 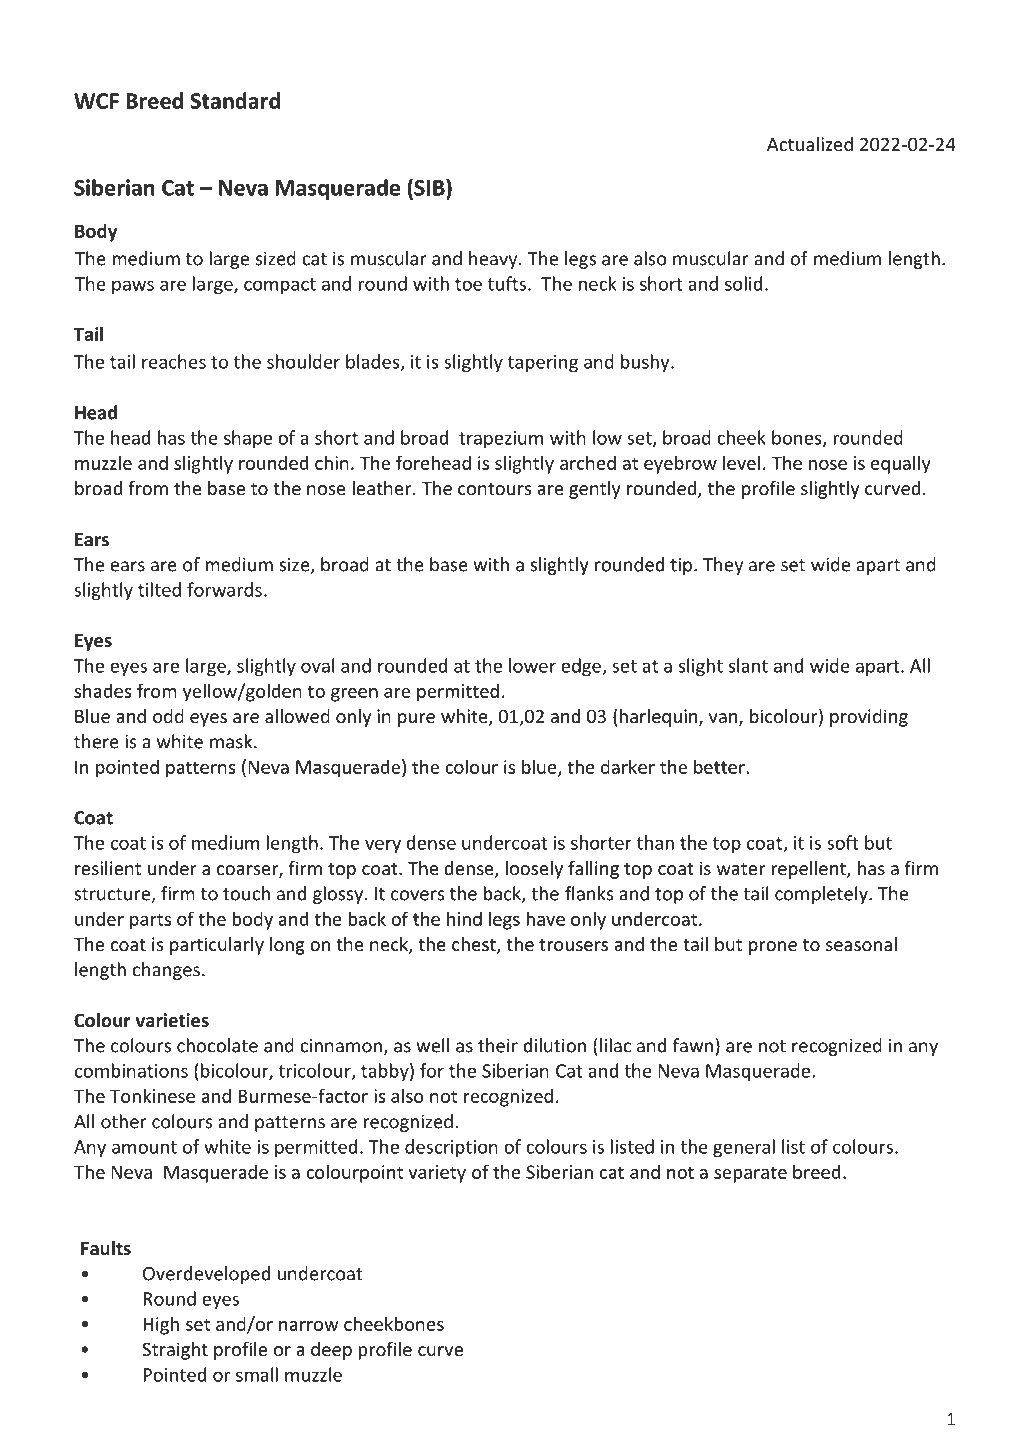 What do you see at coordinates (175, 1351) in the page?
I see `Straight` at bounding box center [175, 1351].
